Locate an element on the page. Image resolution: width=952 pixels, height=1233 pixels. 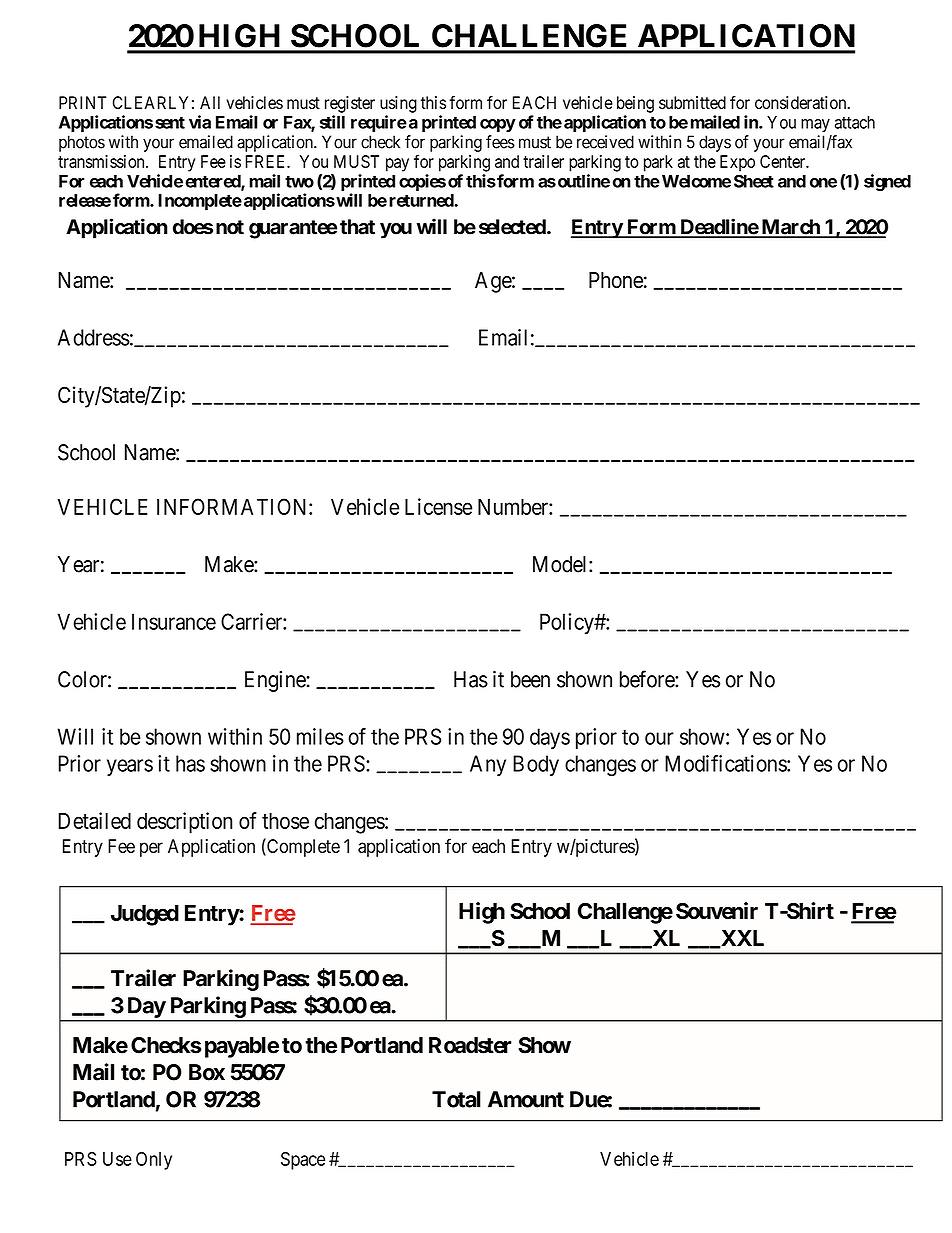
Amount is located at coordinates (526, 1099).
